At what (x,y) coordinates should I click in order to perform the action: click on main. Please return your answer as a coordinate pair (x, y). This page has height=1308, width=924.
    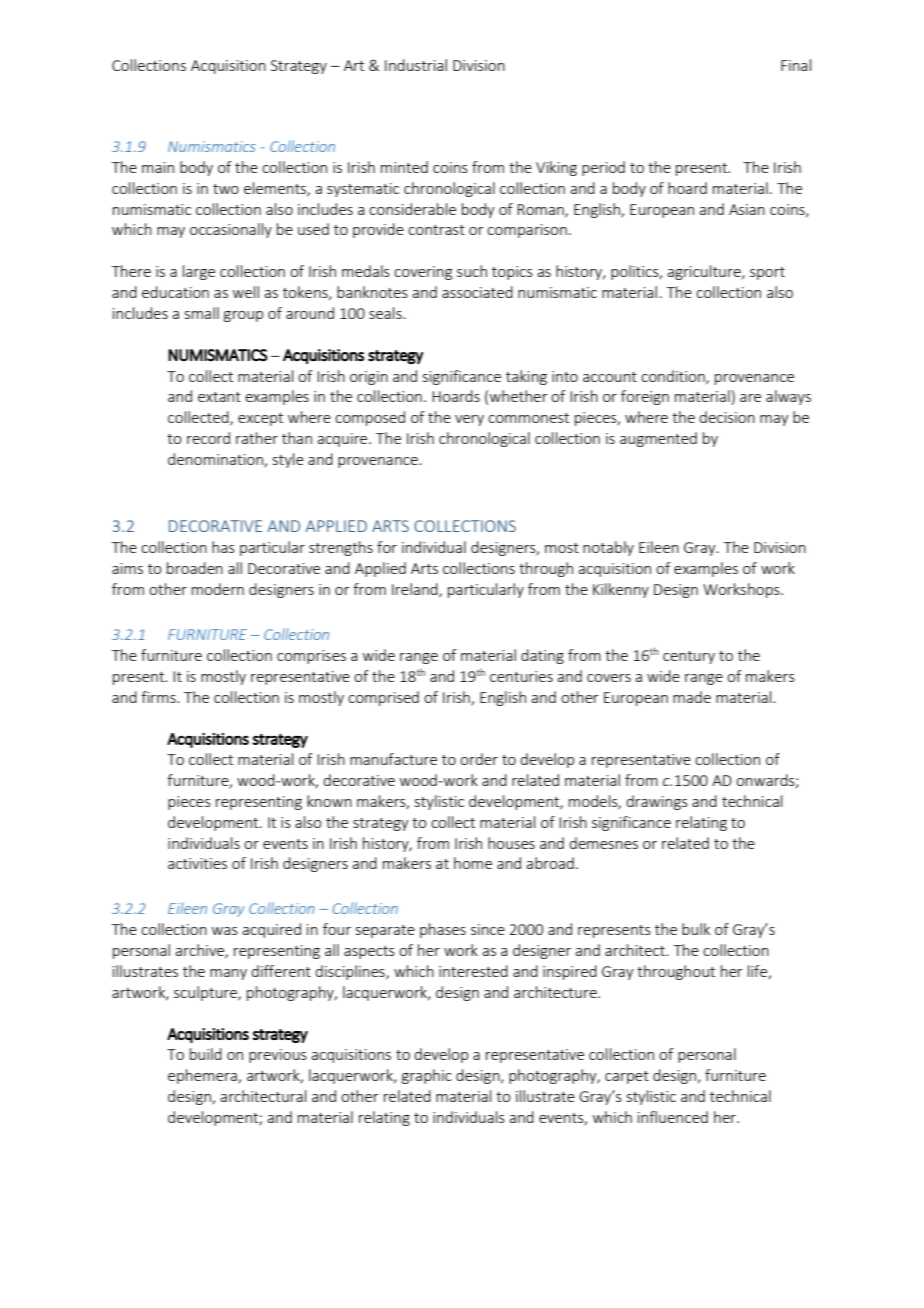
    Looking at the image, I should click on (158, 167).
